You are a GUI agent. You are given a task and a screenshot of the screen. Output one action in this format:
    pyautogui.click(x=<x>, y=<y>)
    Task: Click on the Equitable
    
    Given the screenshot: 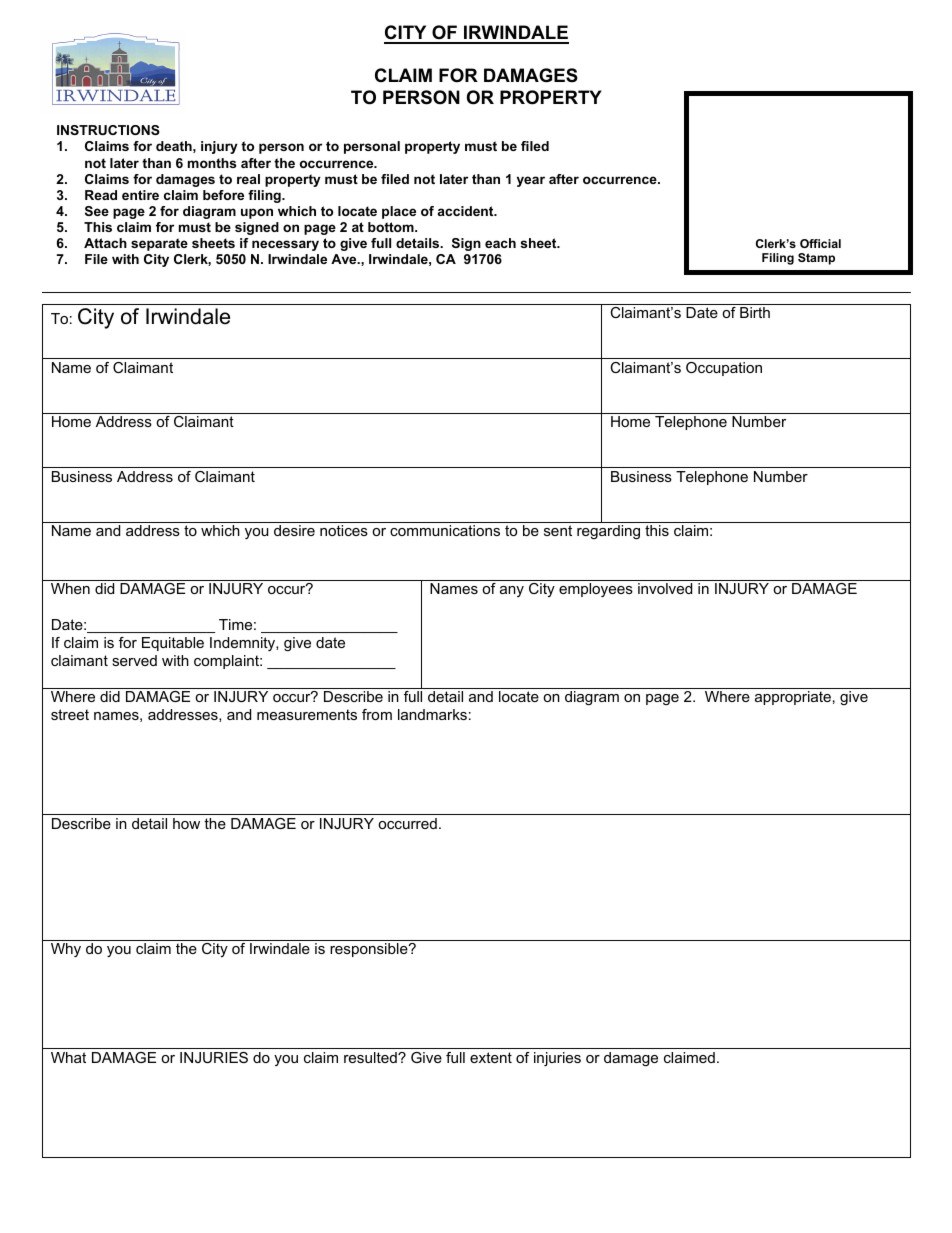 What is the action you would take?
    pyautogui.click(x=173, y=644)
